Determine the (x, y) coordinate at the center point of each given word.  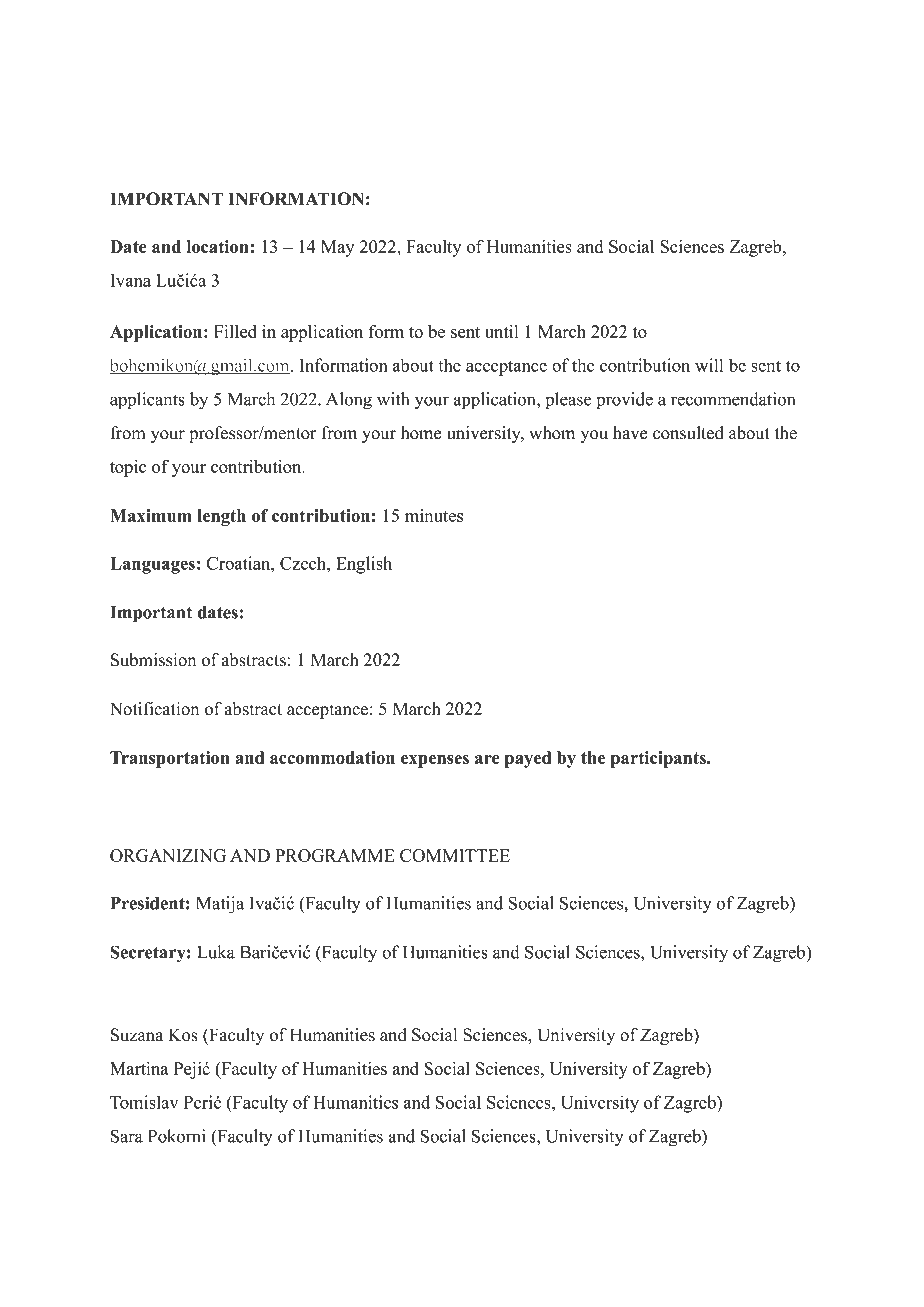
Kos (183, 1035)
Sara (127, 1136)
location (217, 246)
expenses (435, 761)
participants (659, 759)
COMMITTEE (455, 855)
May (337, 248)
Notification (154, 709)
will (709, 365)
